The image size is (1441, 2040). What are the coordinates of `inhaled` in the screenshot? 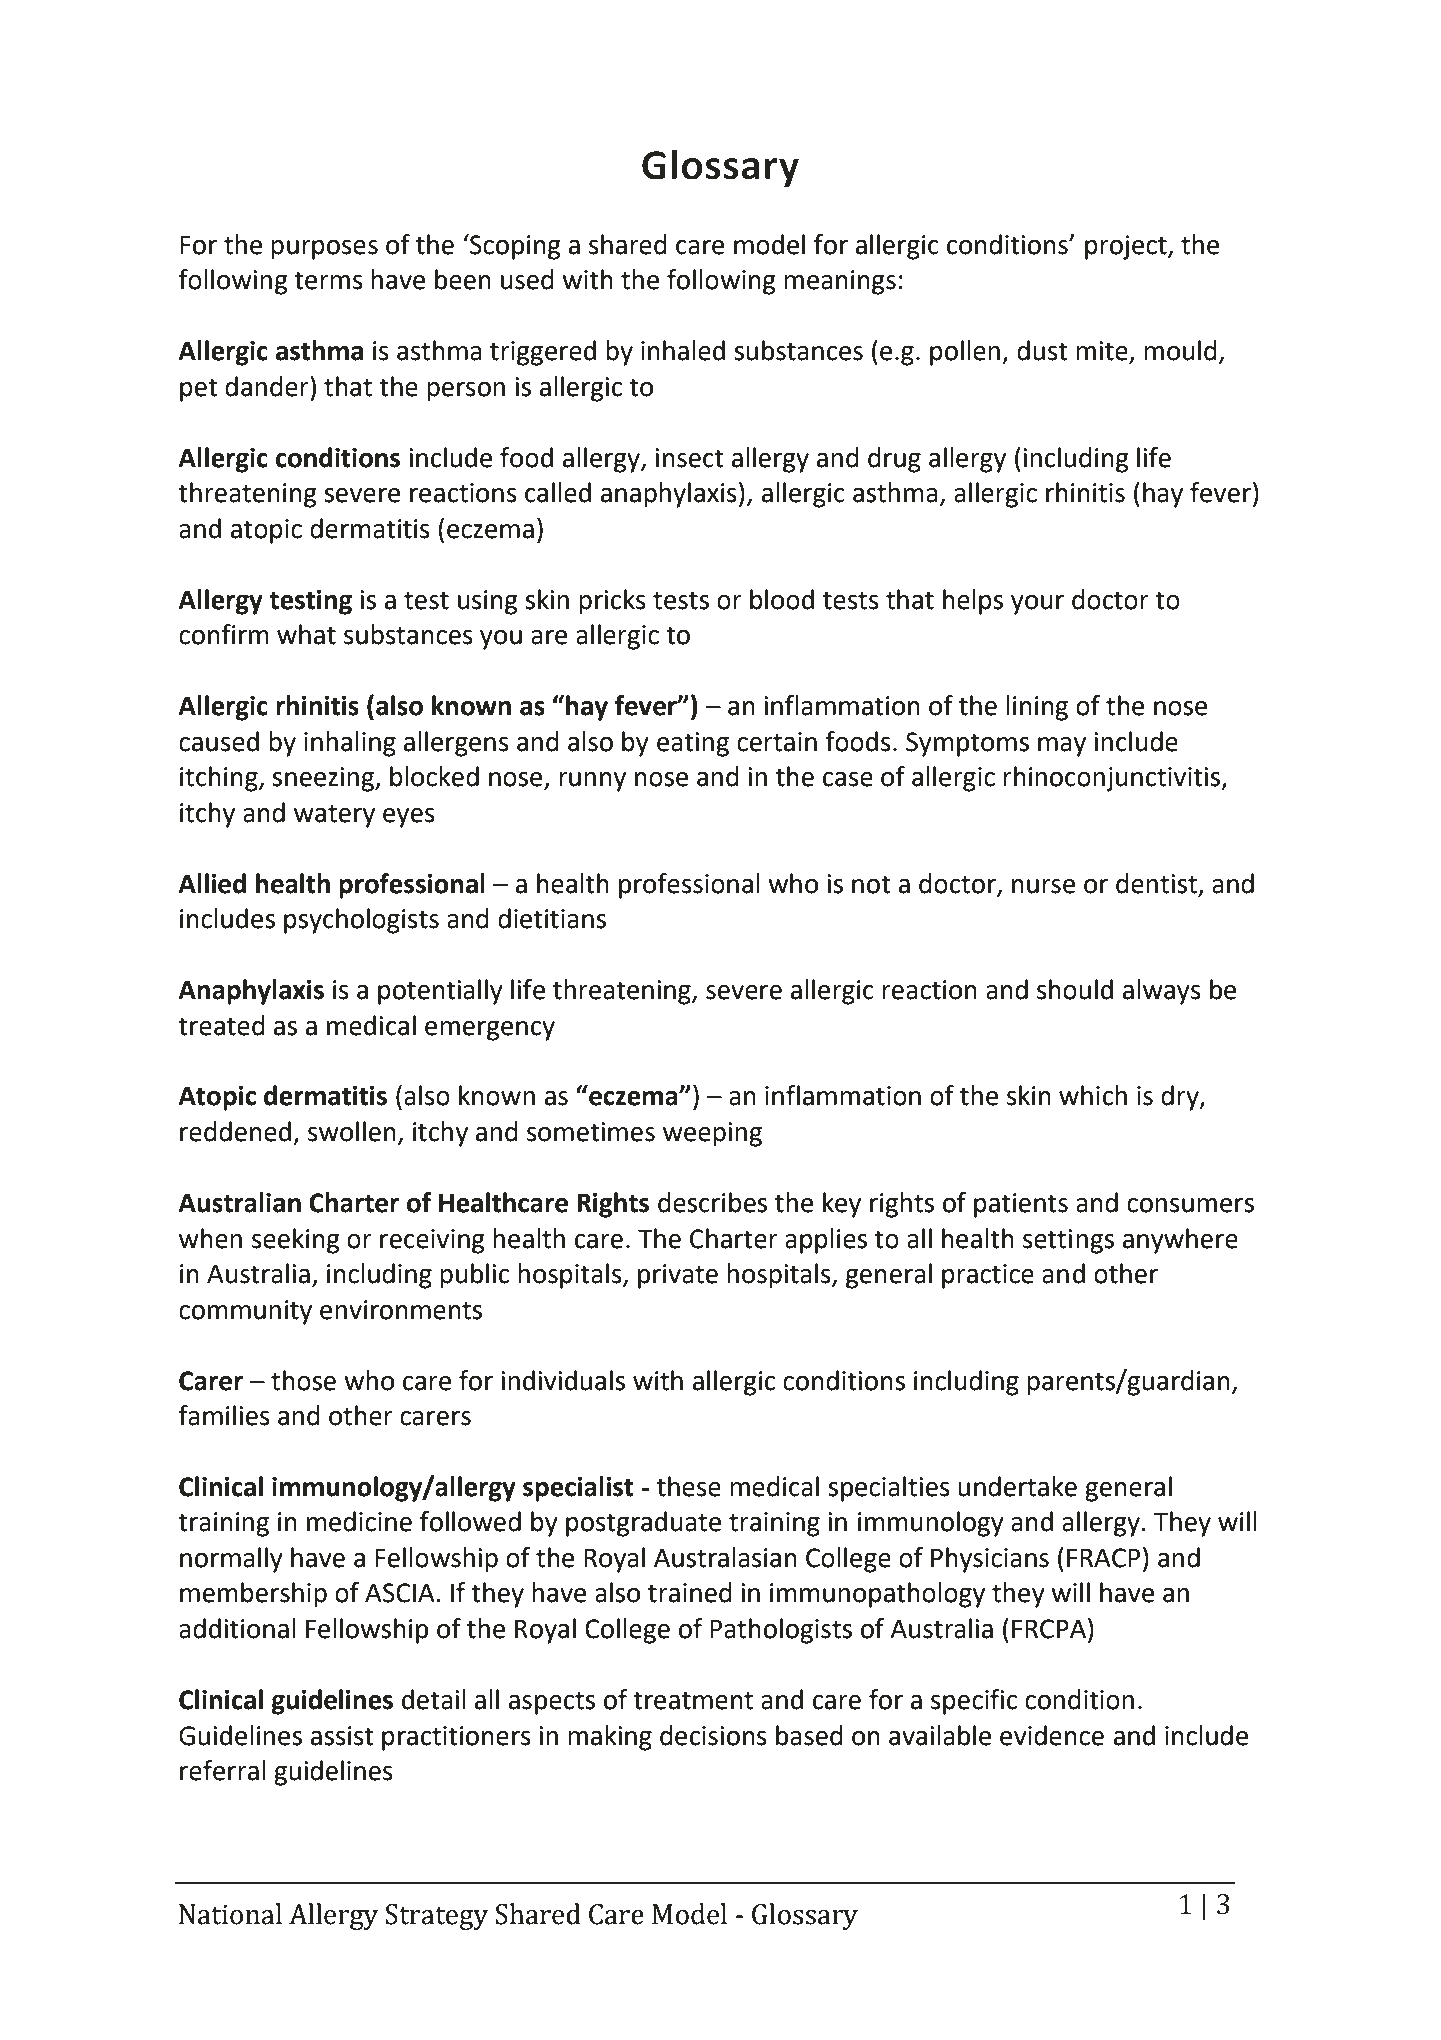 It's located at (683, 350).
